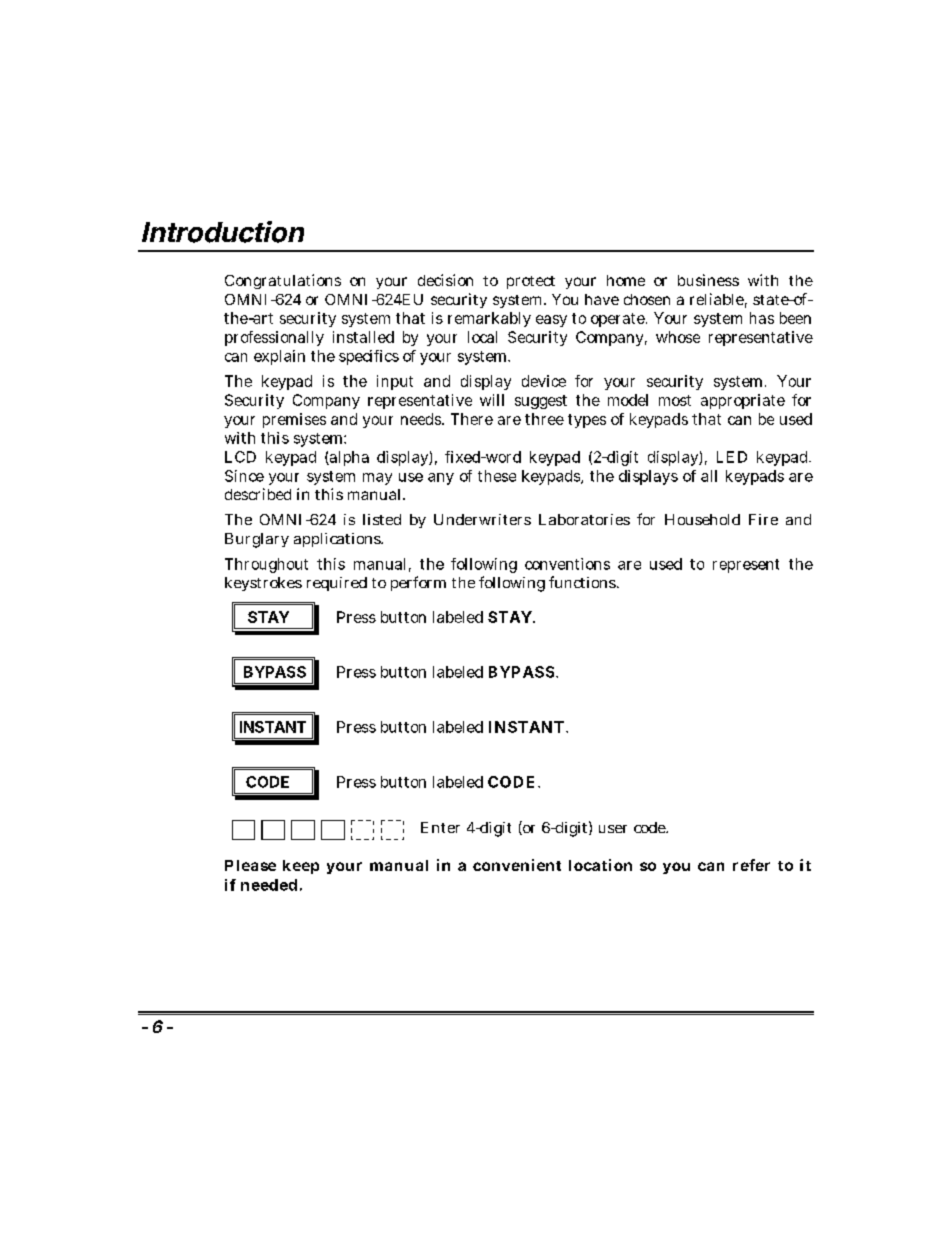 The image size is (952, 1233). I want to click on convenient, so click(517, 865).
